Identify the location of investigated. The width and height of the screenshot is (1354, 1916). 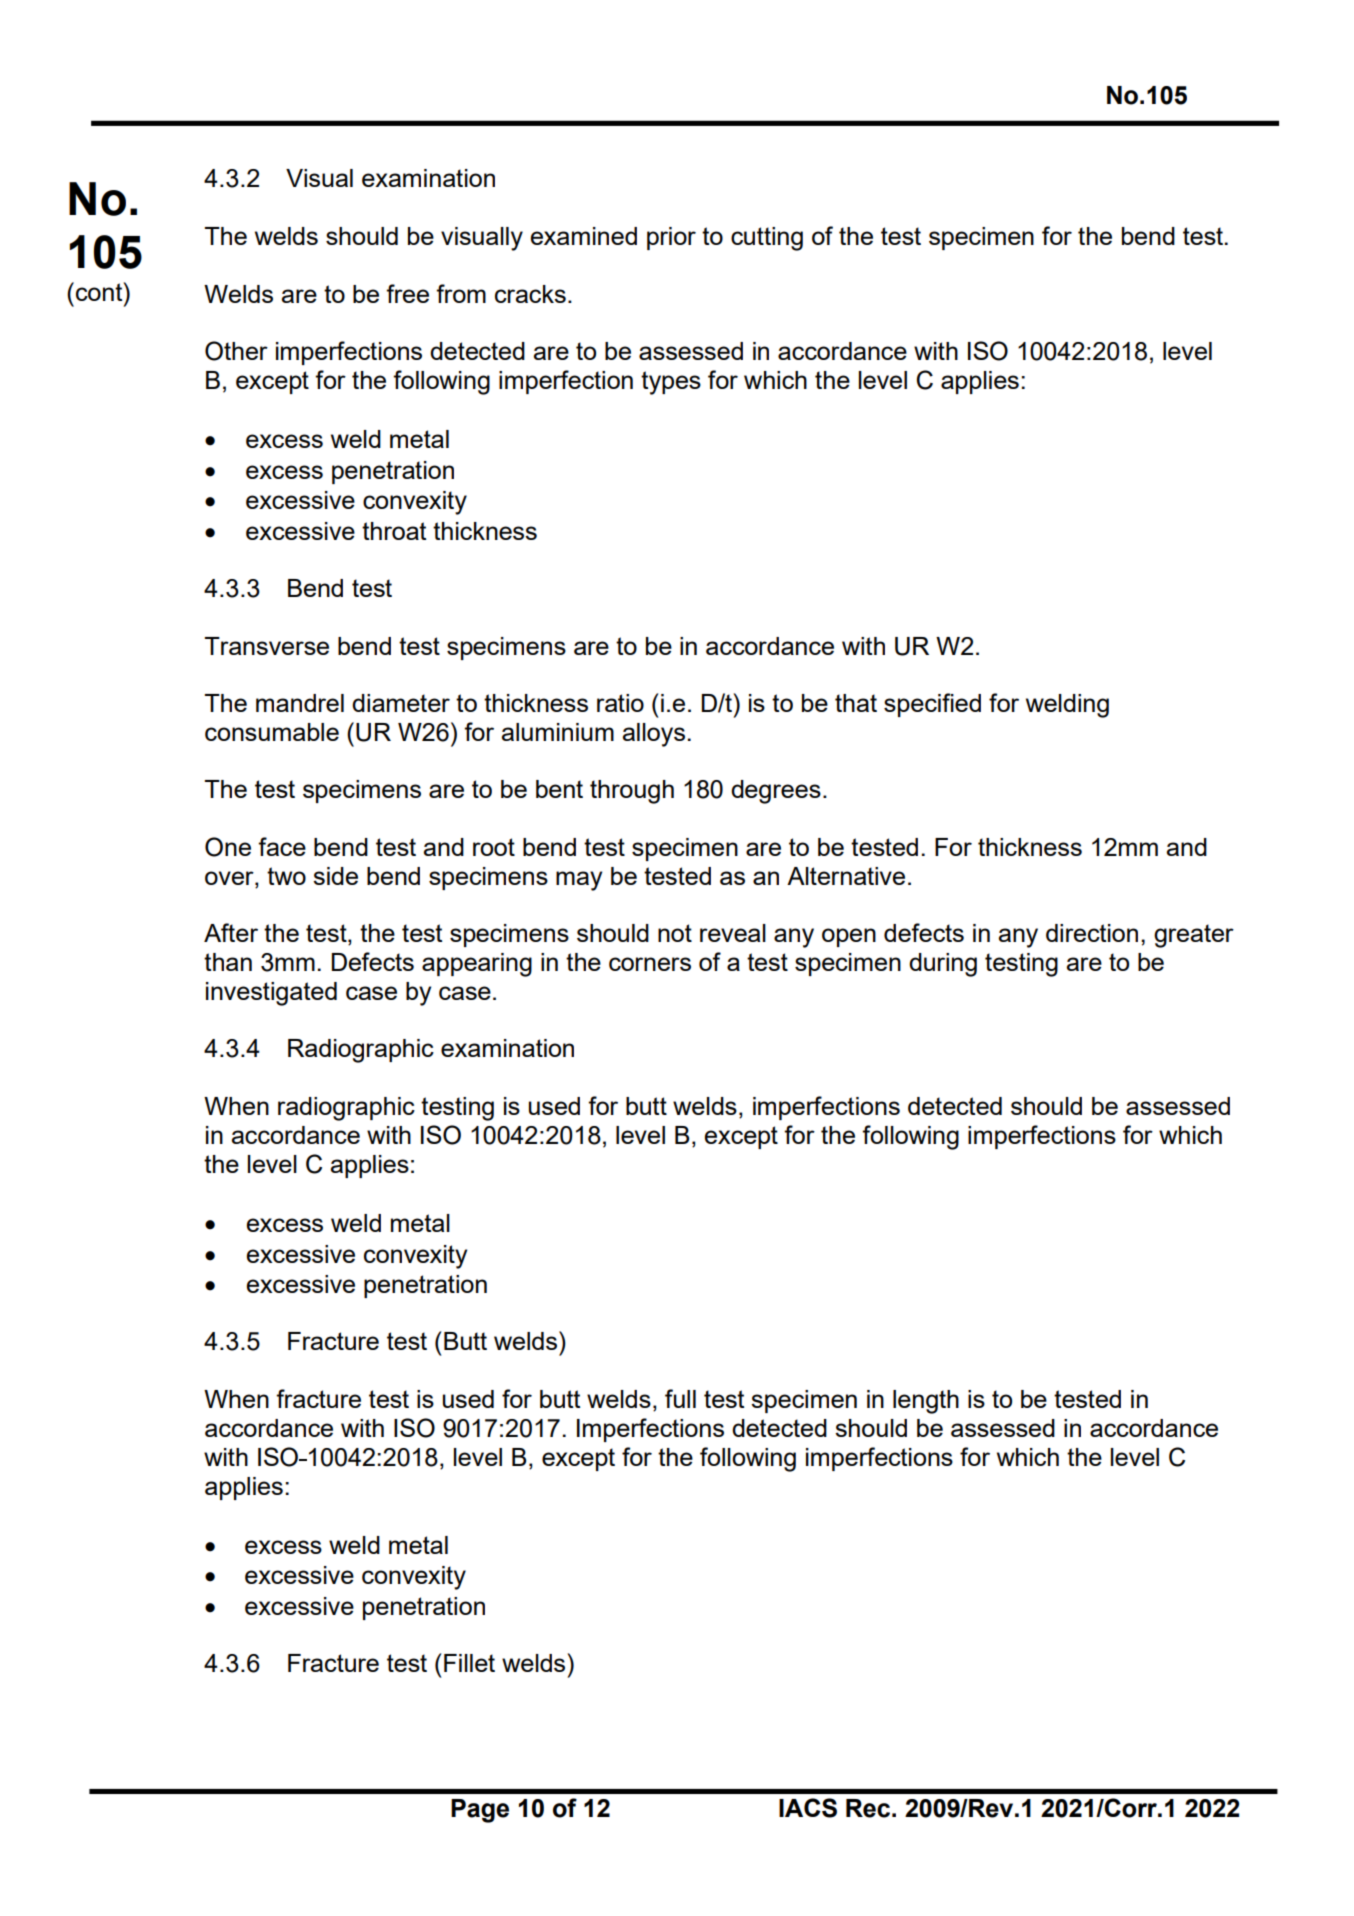
(271, 994).
